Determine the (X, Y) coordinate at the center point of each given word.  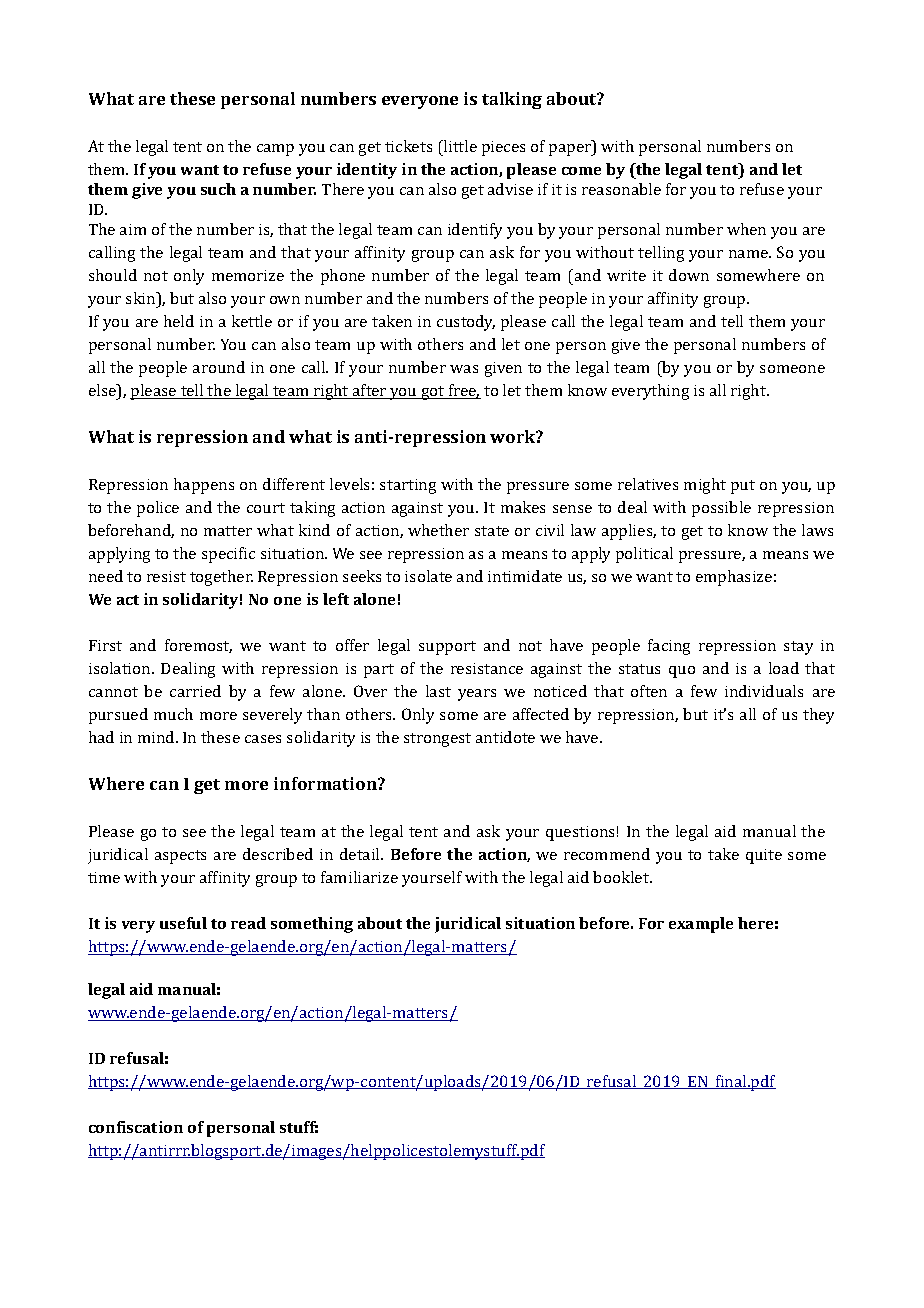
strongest (437, 740)
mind (157, 737)
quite (764, 856)
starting (408, 486)
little (459, 146)
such (218, 189)
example (701, 925)
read (248, 923)
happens (204, 486)
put (743, 487)
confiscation (136, 1127)
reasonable (621, 189)
